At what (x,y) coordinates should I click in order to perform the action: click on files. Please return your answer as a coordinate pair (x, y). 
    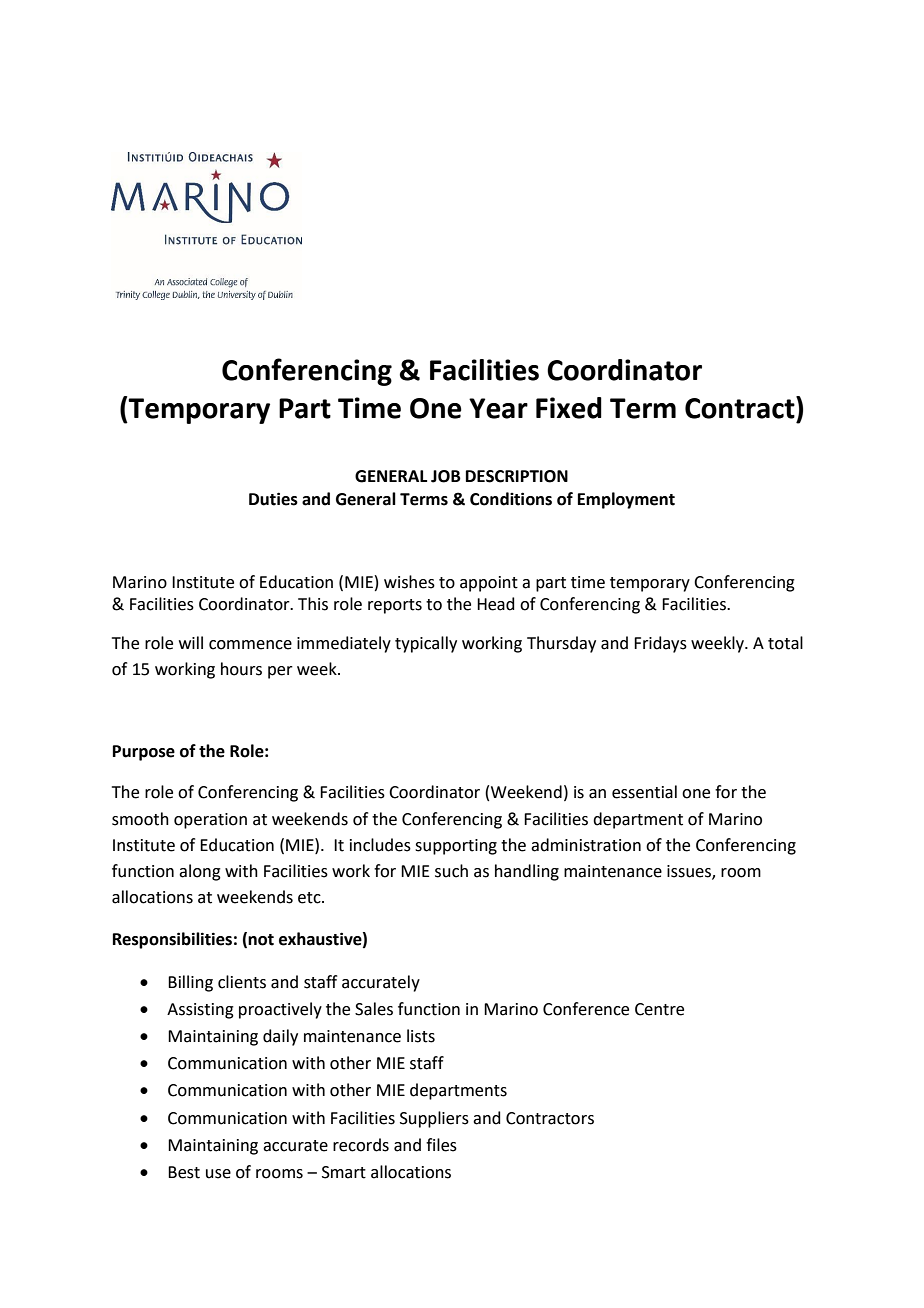
    Looking at the image, I should click on (441, 1145).
